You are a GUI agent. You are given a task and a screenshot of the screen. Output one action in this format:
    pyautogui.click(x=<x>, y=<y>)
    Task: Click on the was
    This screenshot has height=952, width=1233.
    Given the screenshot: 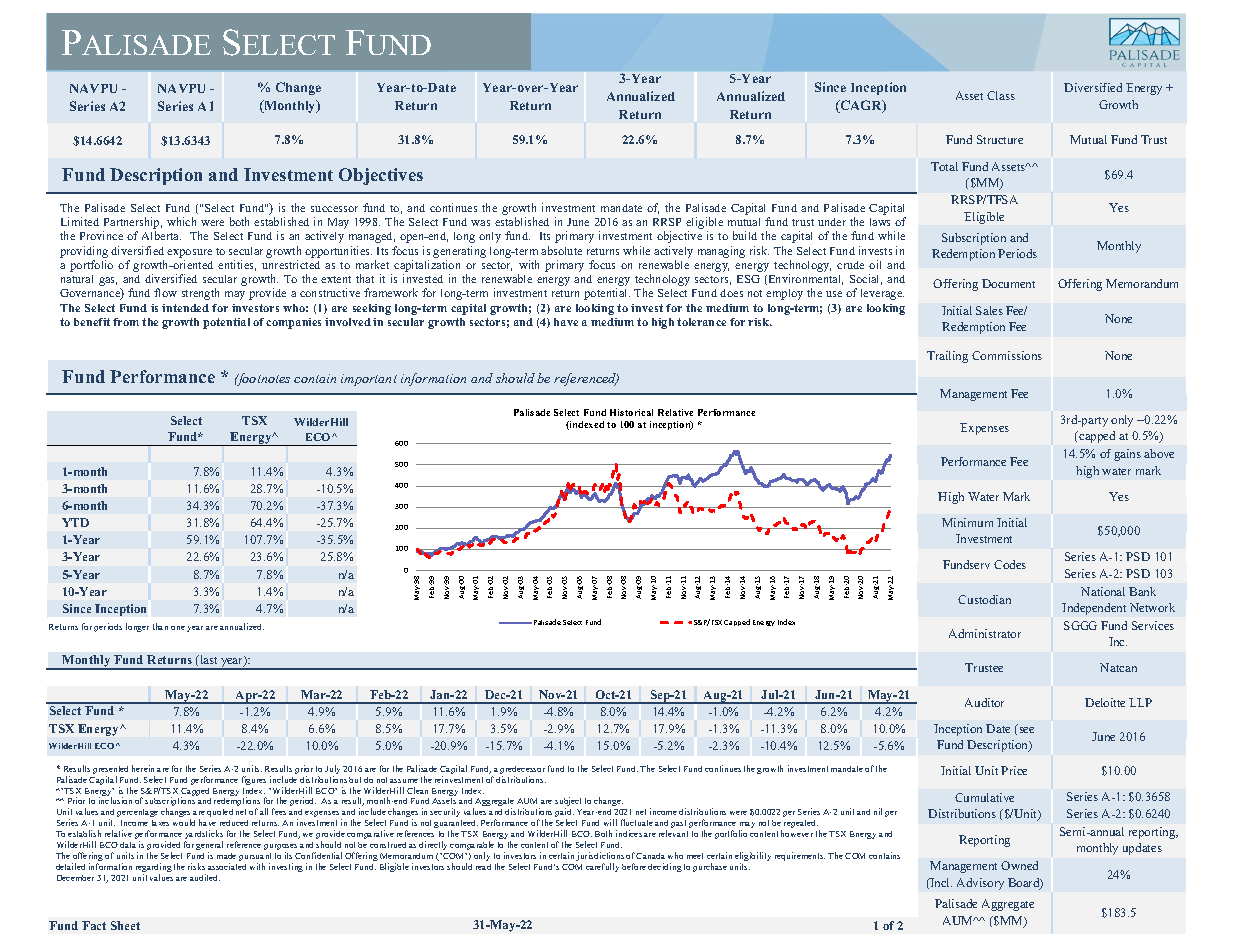 What is the action you would take?
    pyautogui.click(x=480, y=223)
